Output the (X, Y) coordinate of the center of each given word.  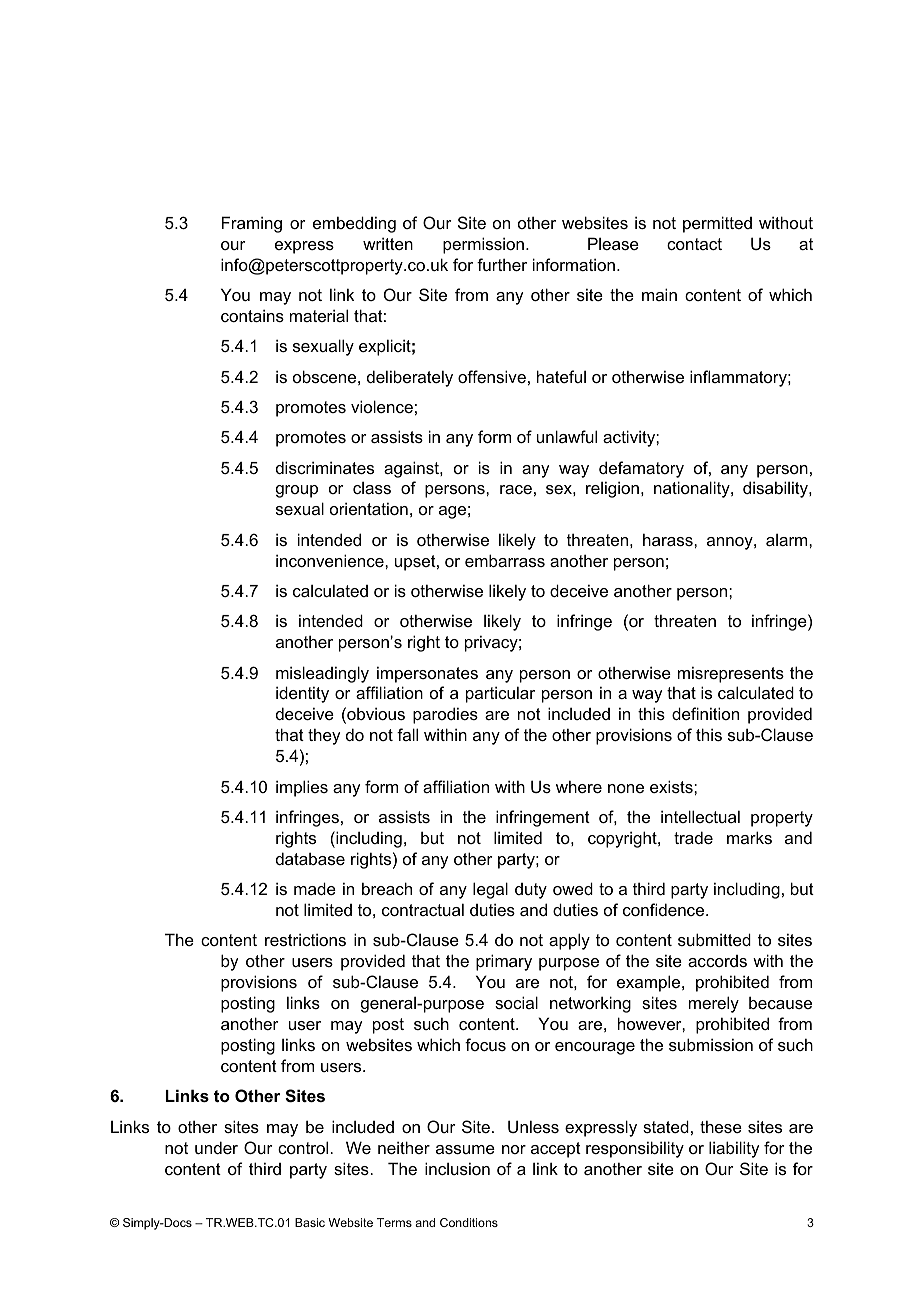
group (297, 491)
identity (302, 694)
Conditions (469, 1222)
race (516, 489)
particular (500, 694)
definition (705, 713)
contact (694, 244)
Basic (310, 1222)
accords (717, 961)
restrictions (305, 939)
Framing (252, 224)
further (502, 264)
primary (504, 962)
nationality (693, 489)
